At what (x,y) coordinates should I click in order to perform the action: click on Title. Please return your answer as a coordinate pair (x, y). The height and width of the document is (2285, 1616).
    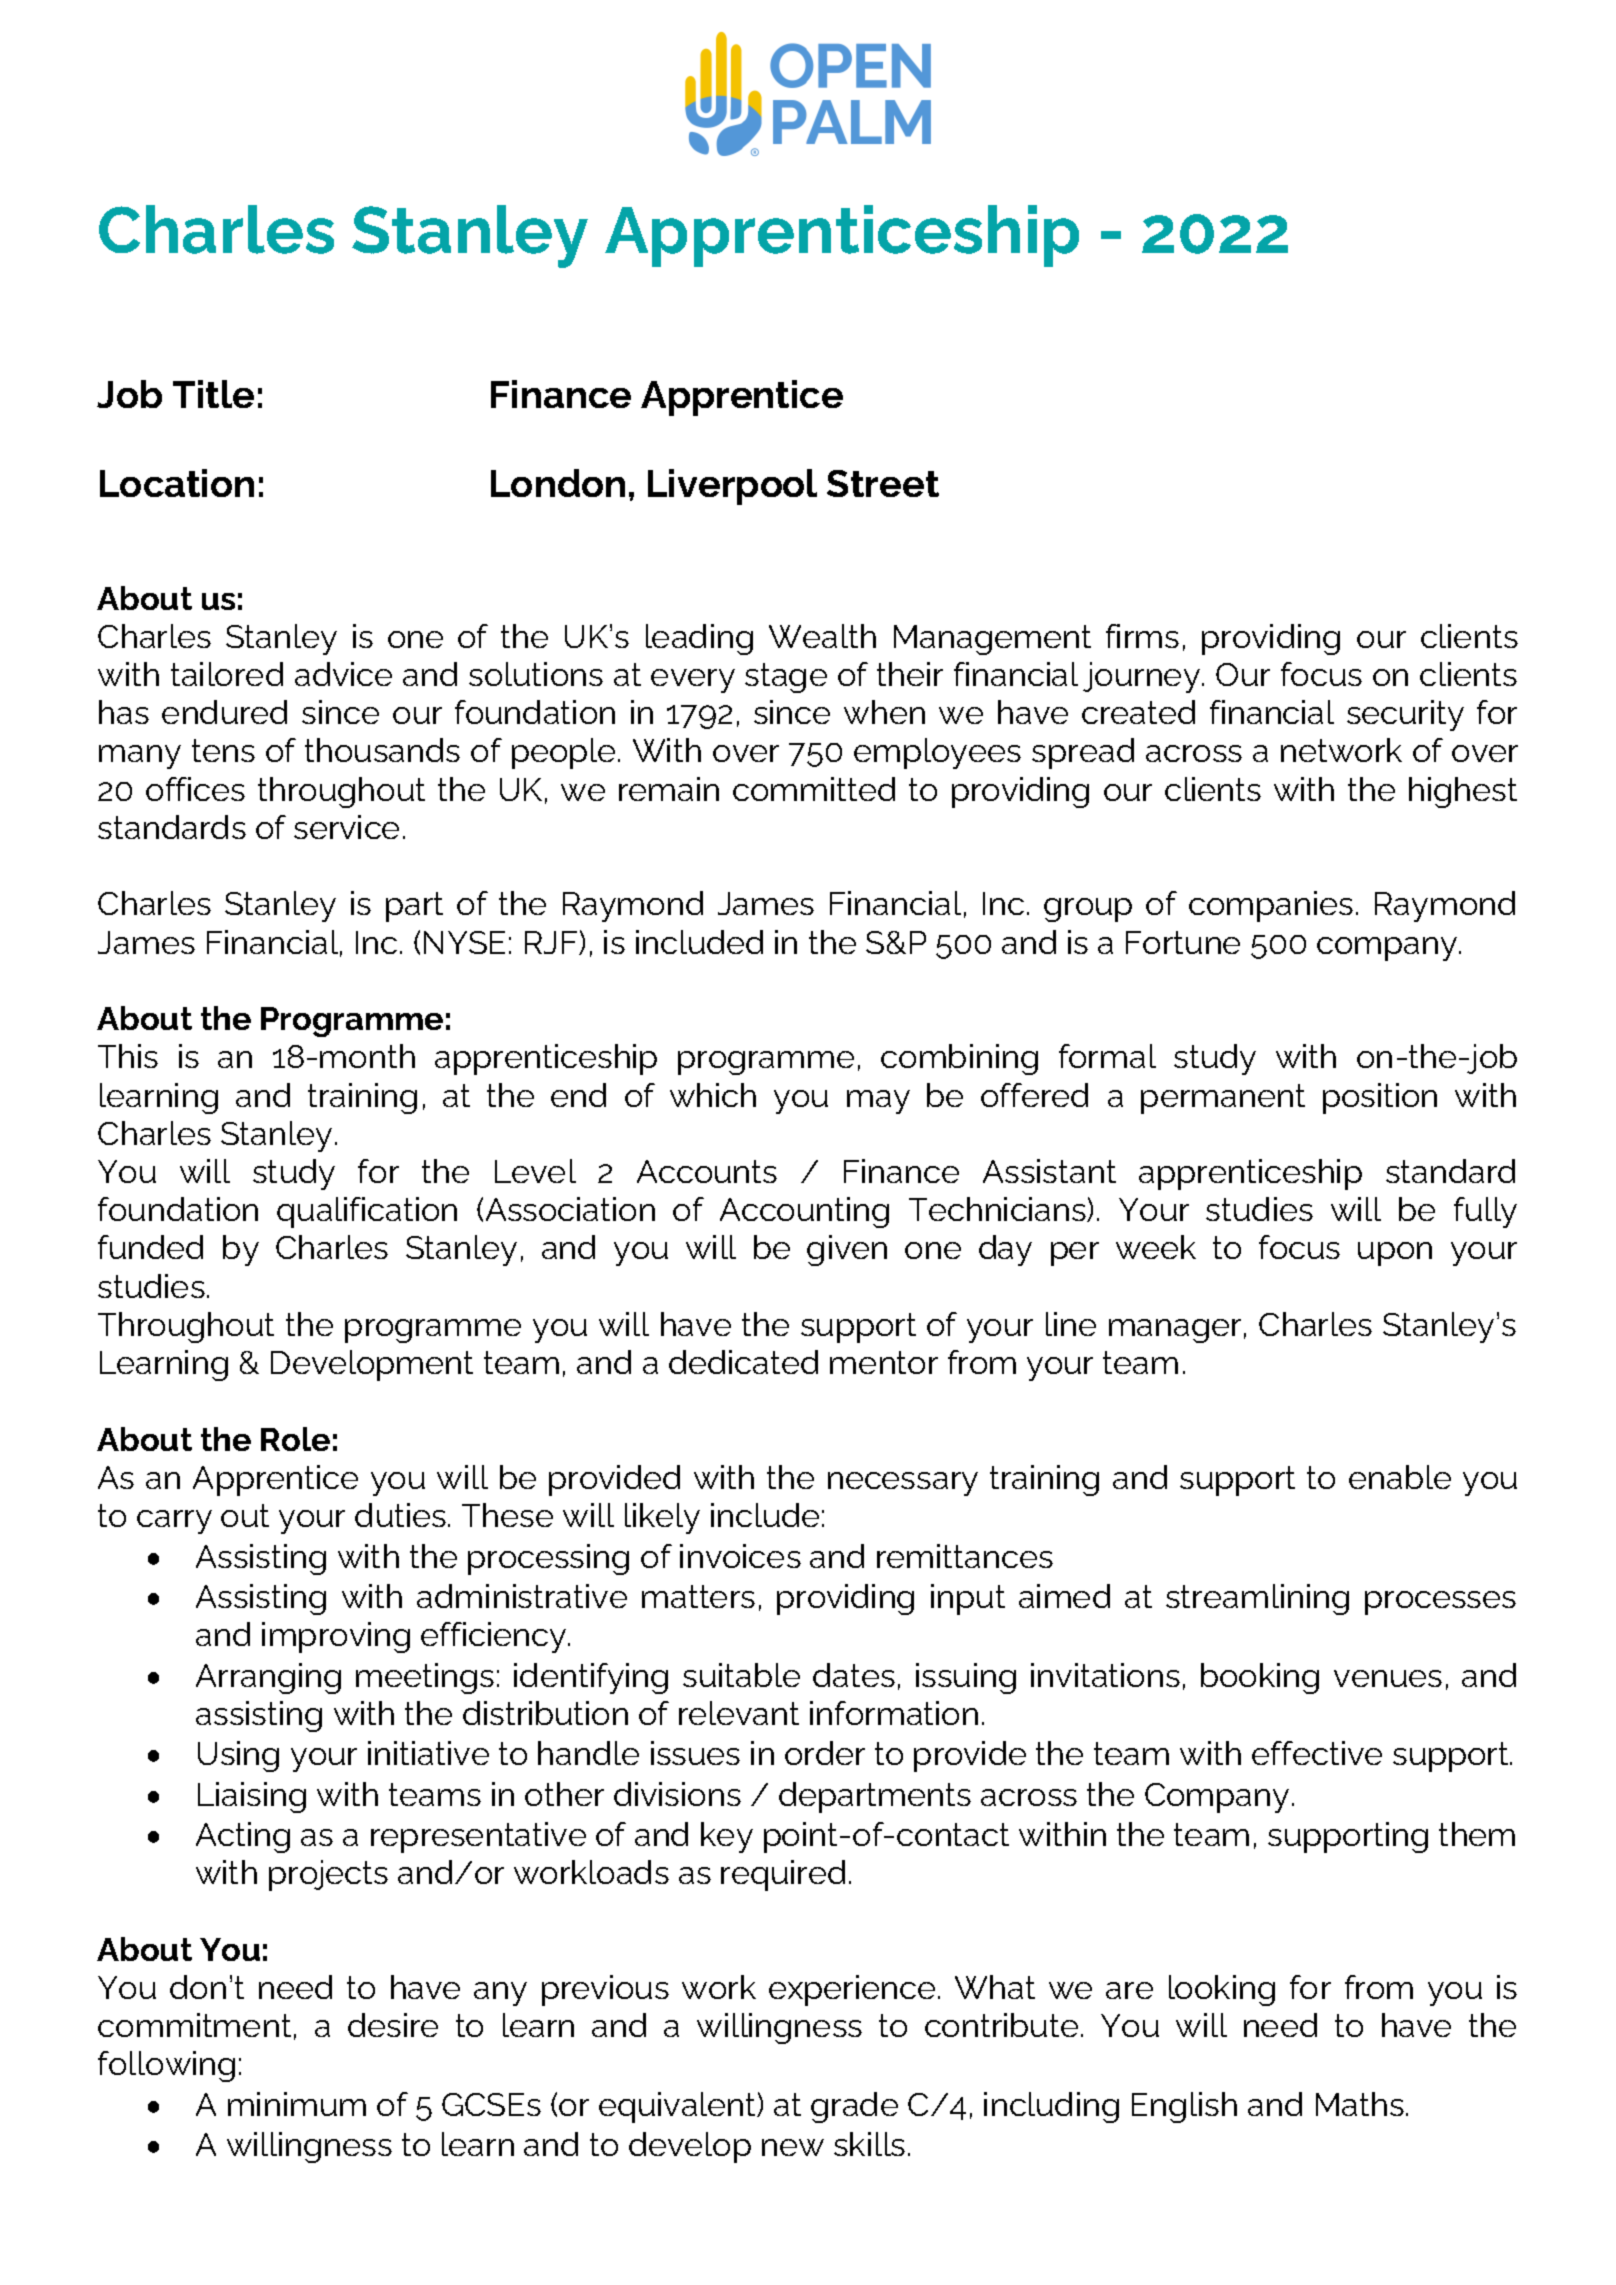
    Looking at the image, I should click on (213, 394).
